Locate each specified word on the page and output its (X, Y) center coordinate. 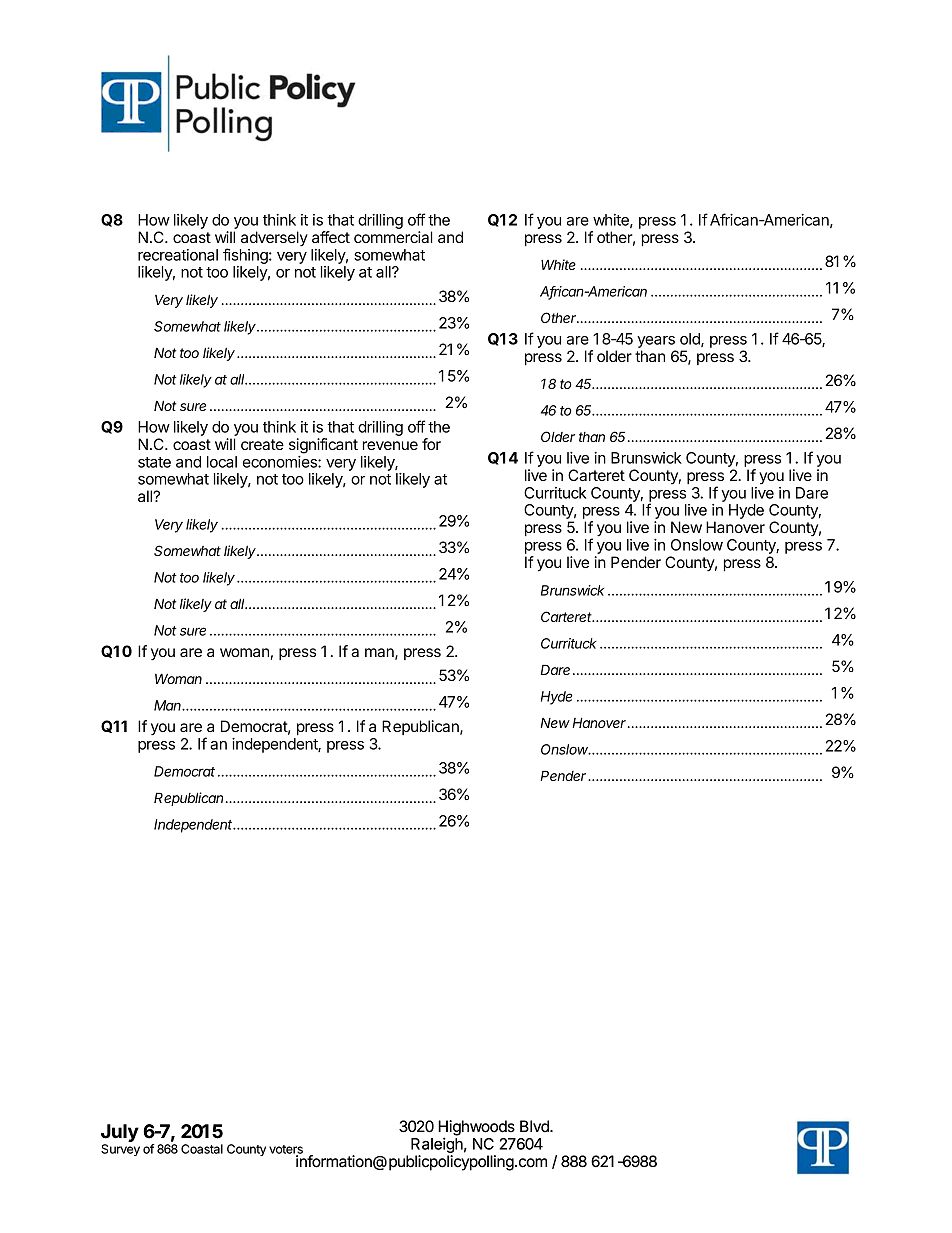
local (222, 462)
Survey (120, 1150)
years (656, 342)
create (262, 444)
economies (281, 462)
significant (323, 446)
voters (286, 1150)
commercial (393, 237)
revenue (390, 445)
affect (331, 237)
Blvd (535, 1126)
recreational (178, 255)
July (120, 1133)
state (154, 462)
